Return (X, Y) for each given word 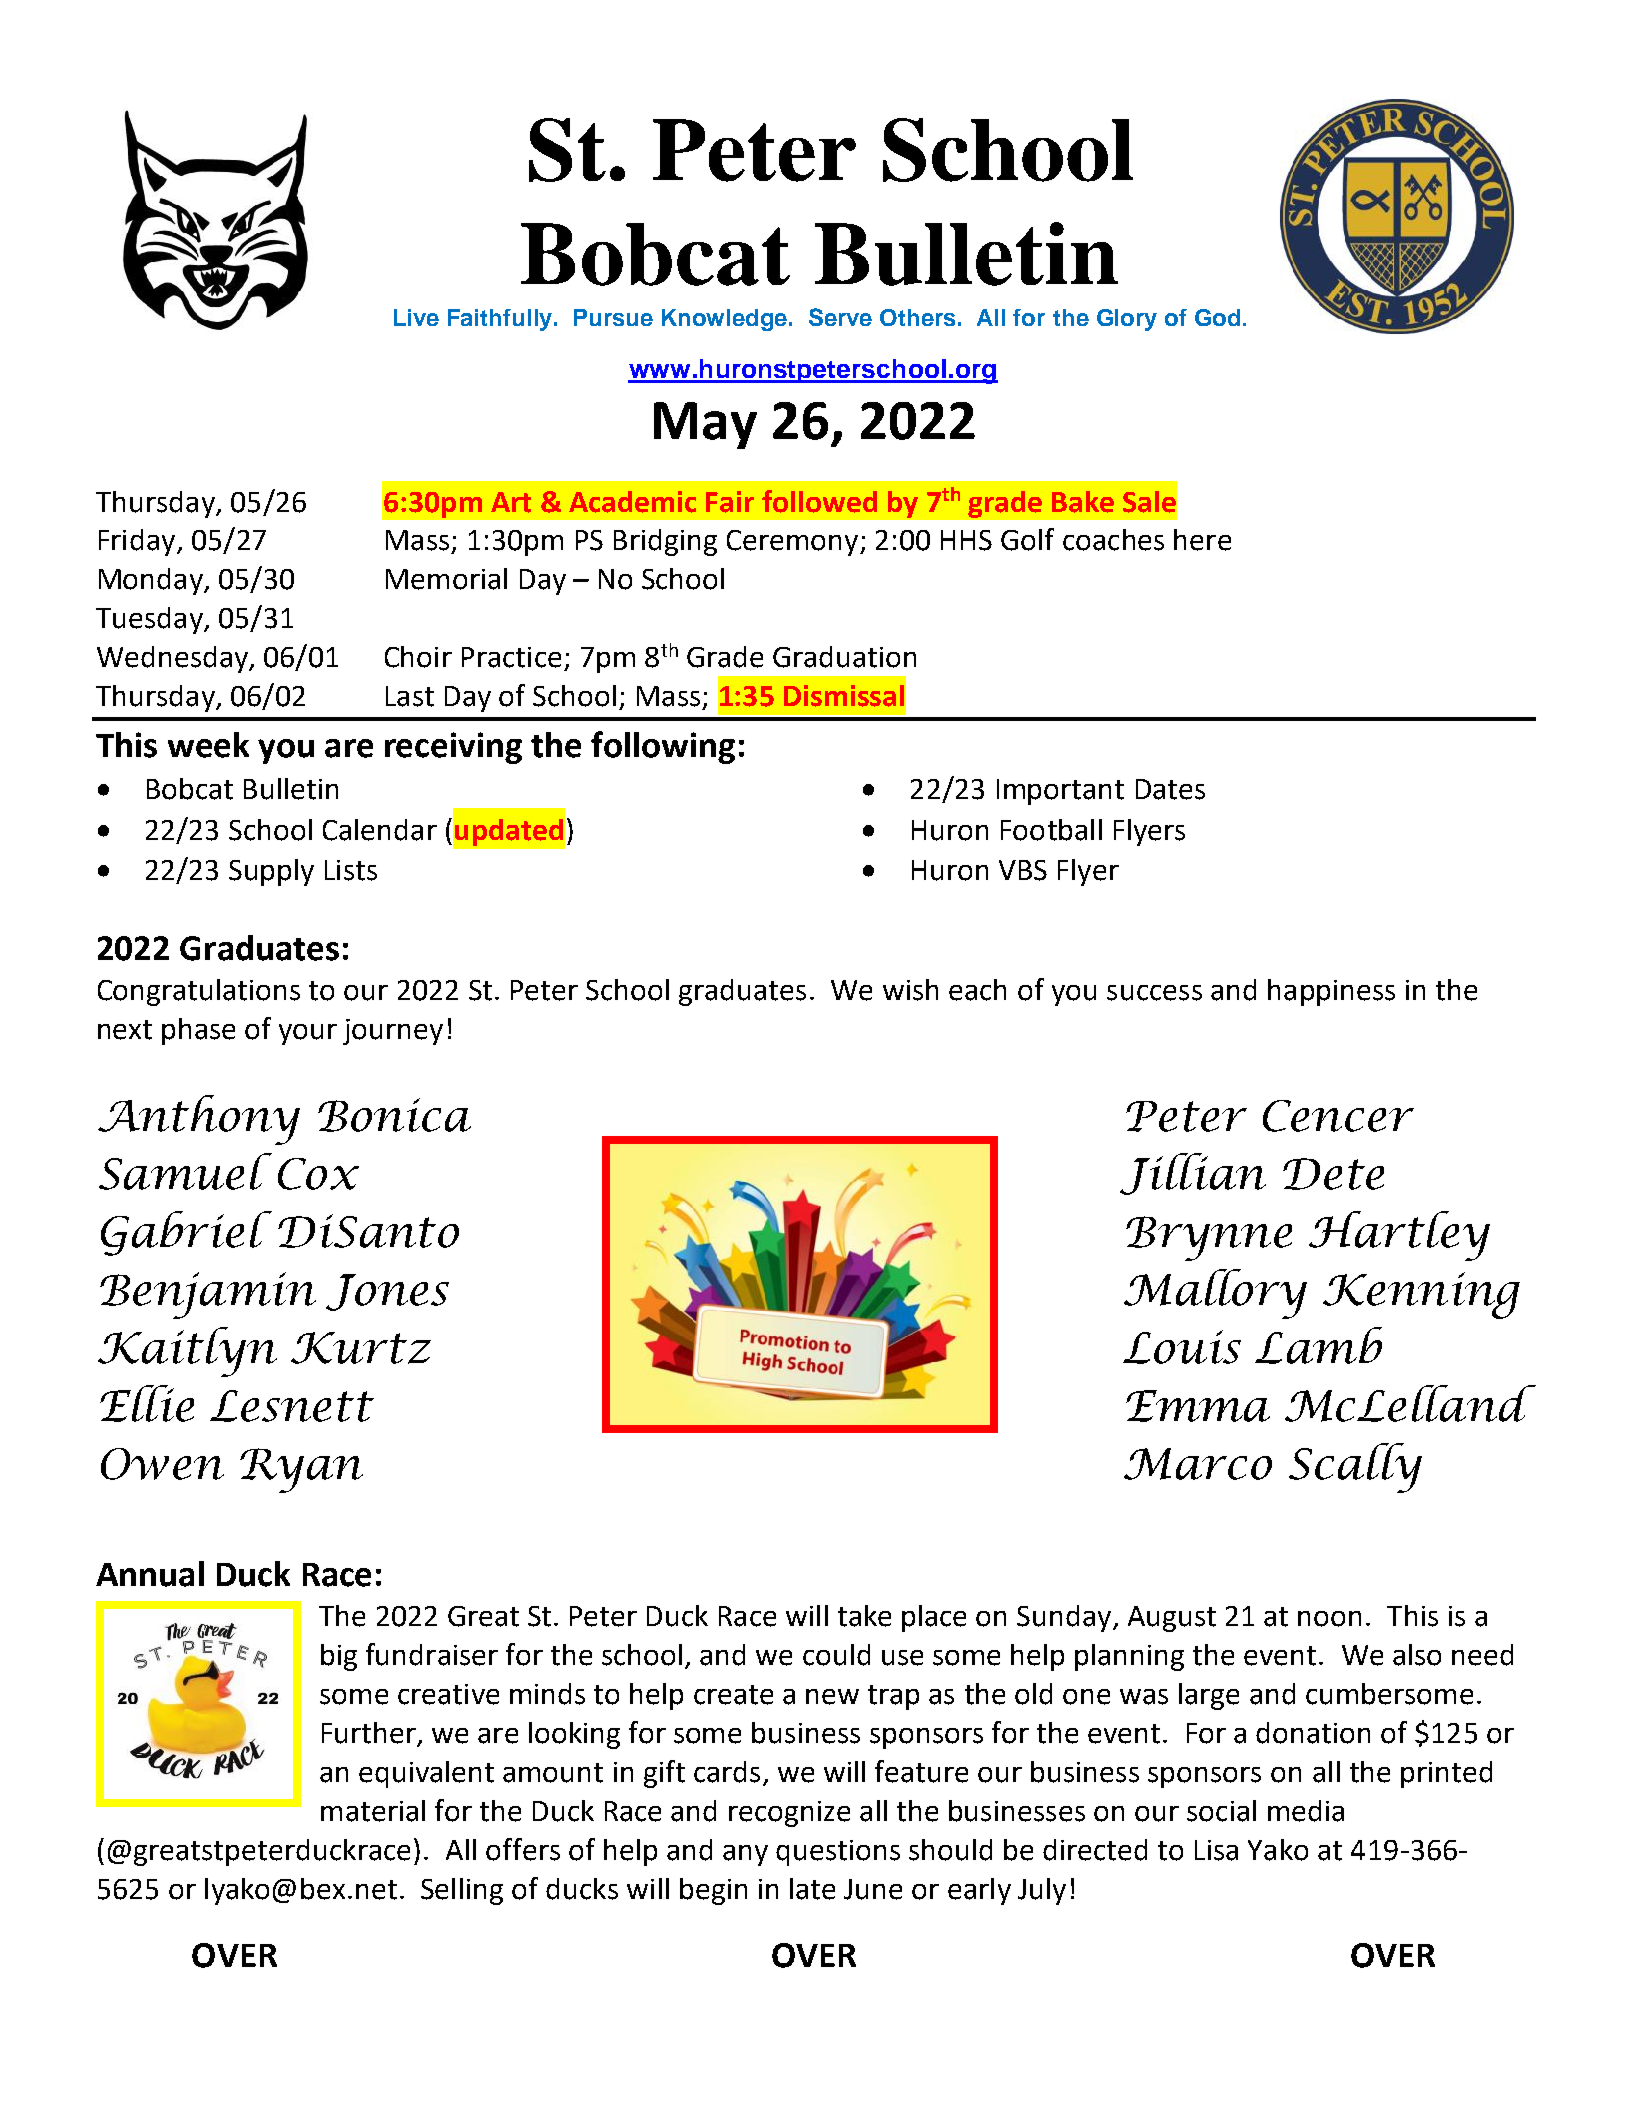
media (1306, 1811)
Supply (271, 872)
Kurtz (361, 1348)
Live (416, 317)
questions (838, 1853)
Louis (1182, 1347)
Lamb (1318, 1345)
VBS (1023, 870)
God (1217, 317)
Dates (1170, 789)
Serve (840, 317)
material (373, 1811)
